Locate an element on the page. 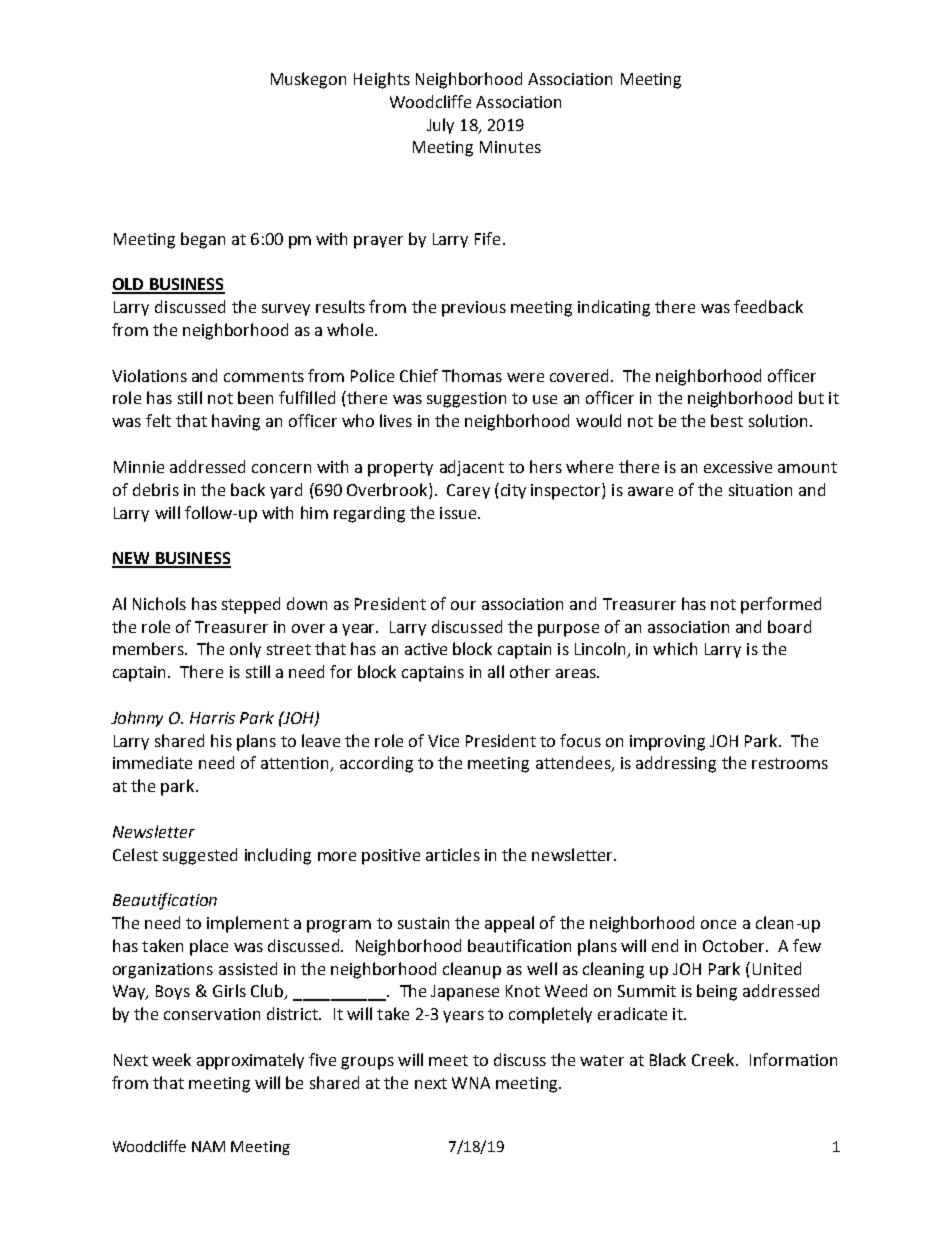 Image resolution: width=952 pixels, height=1233 pixels. having is located at coordinates (236, 422).
